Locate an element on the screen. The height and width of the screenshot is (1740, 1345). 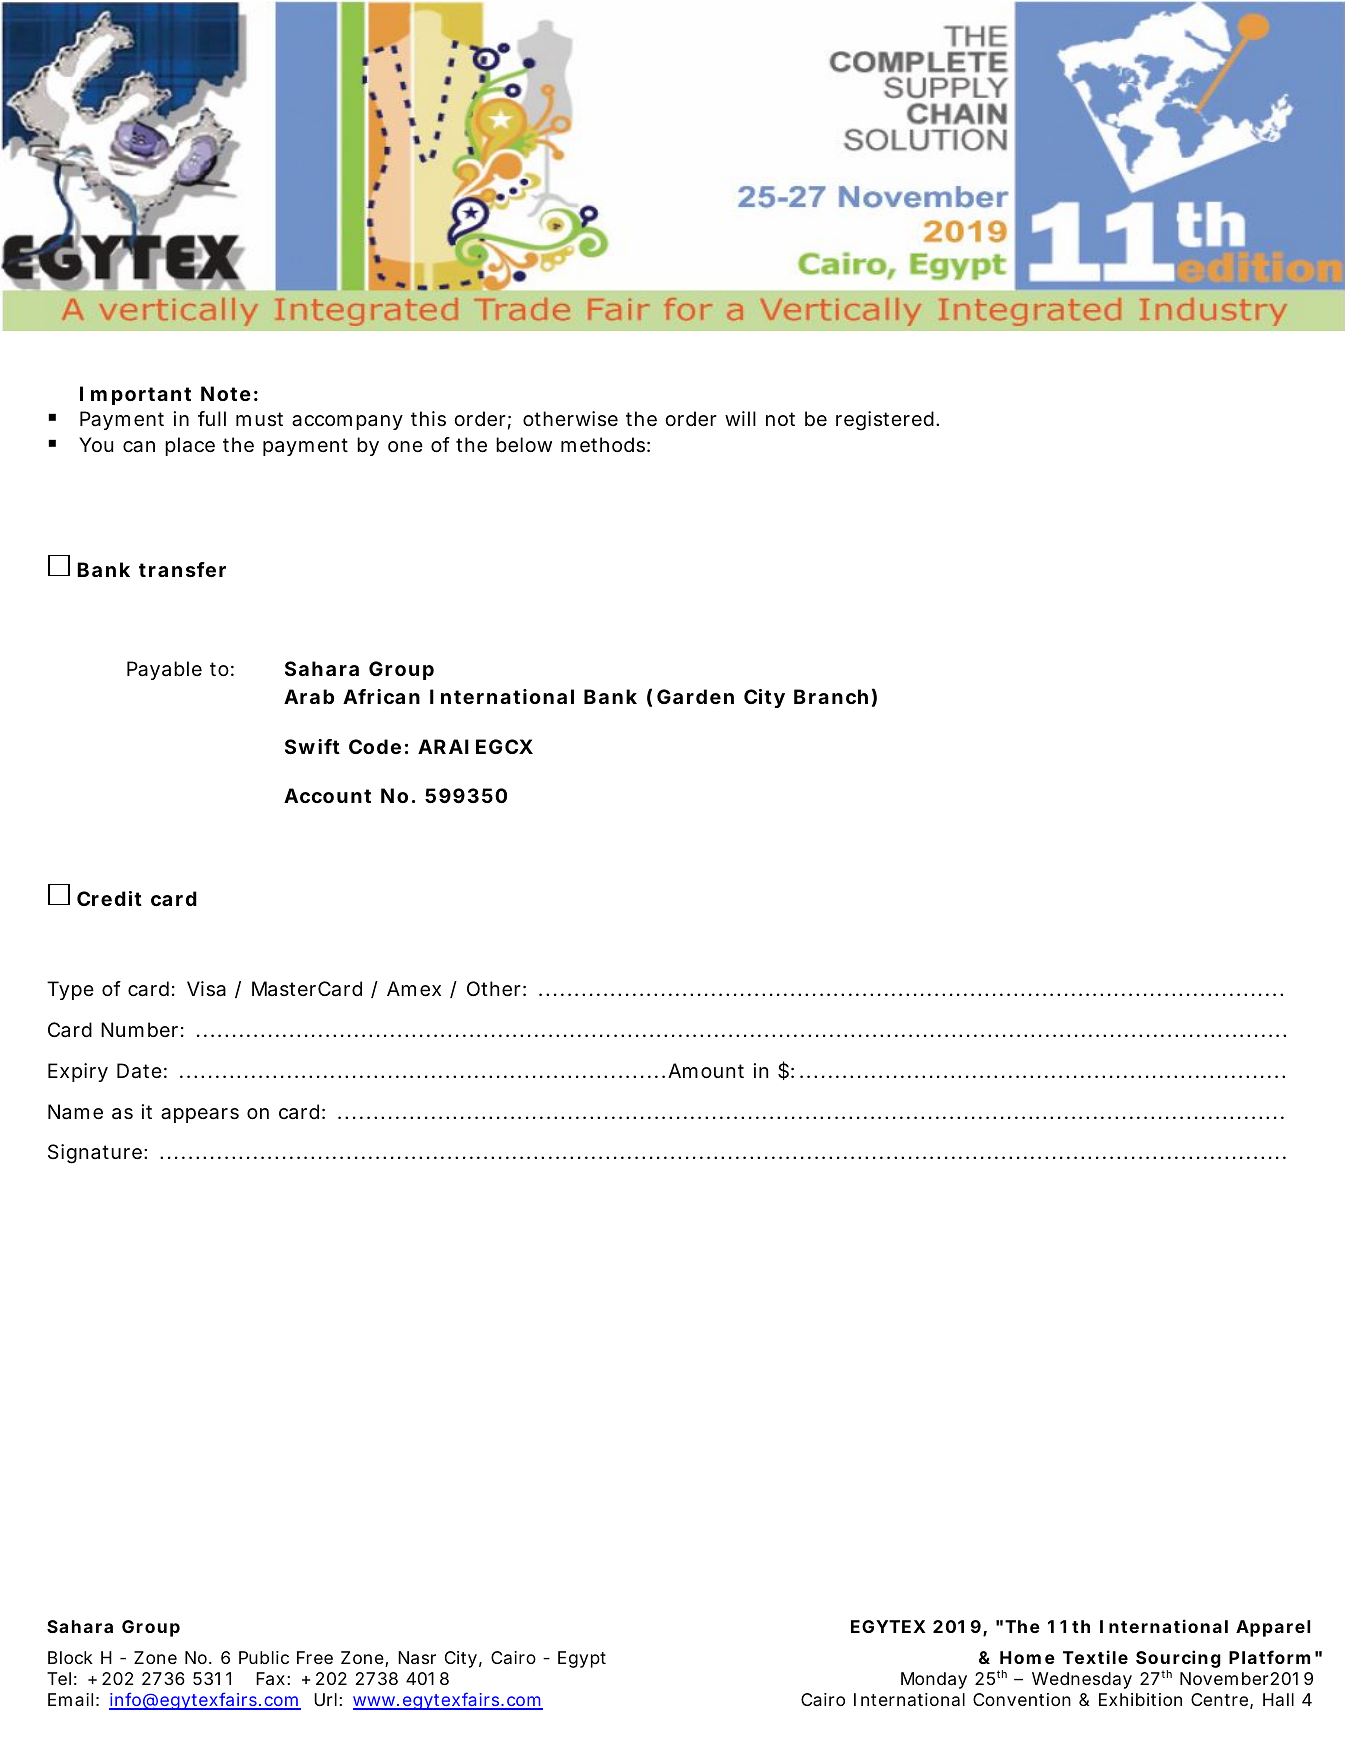
Garden is located at coordinates (695, 696).
